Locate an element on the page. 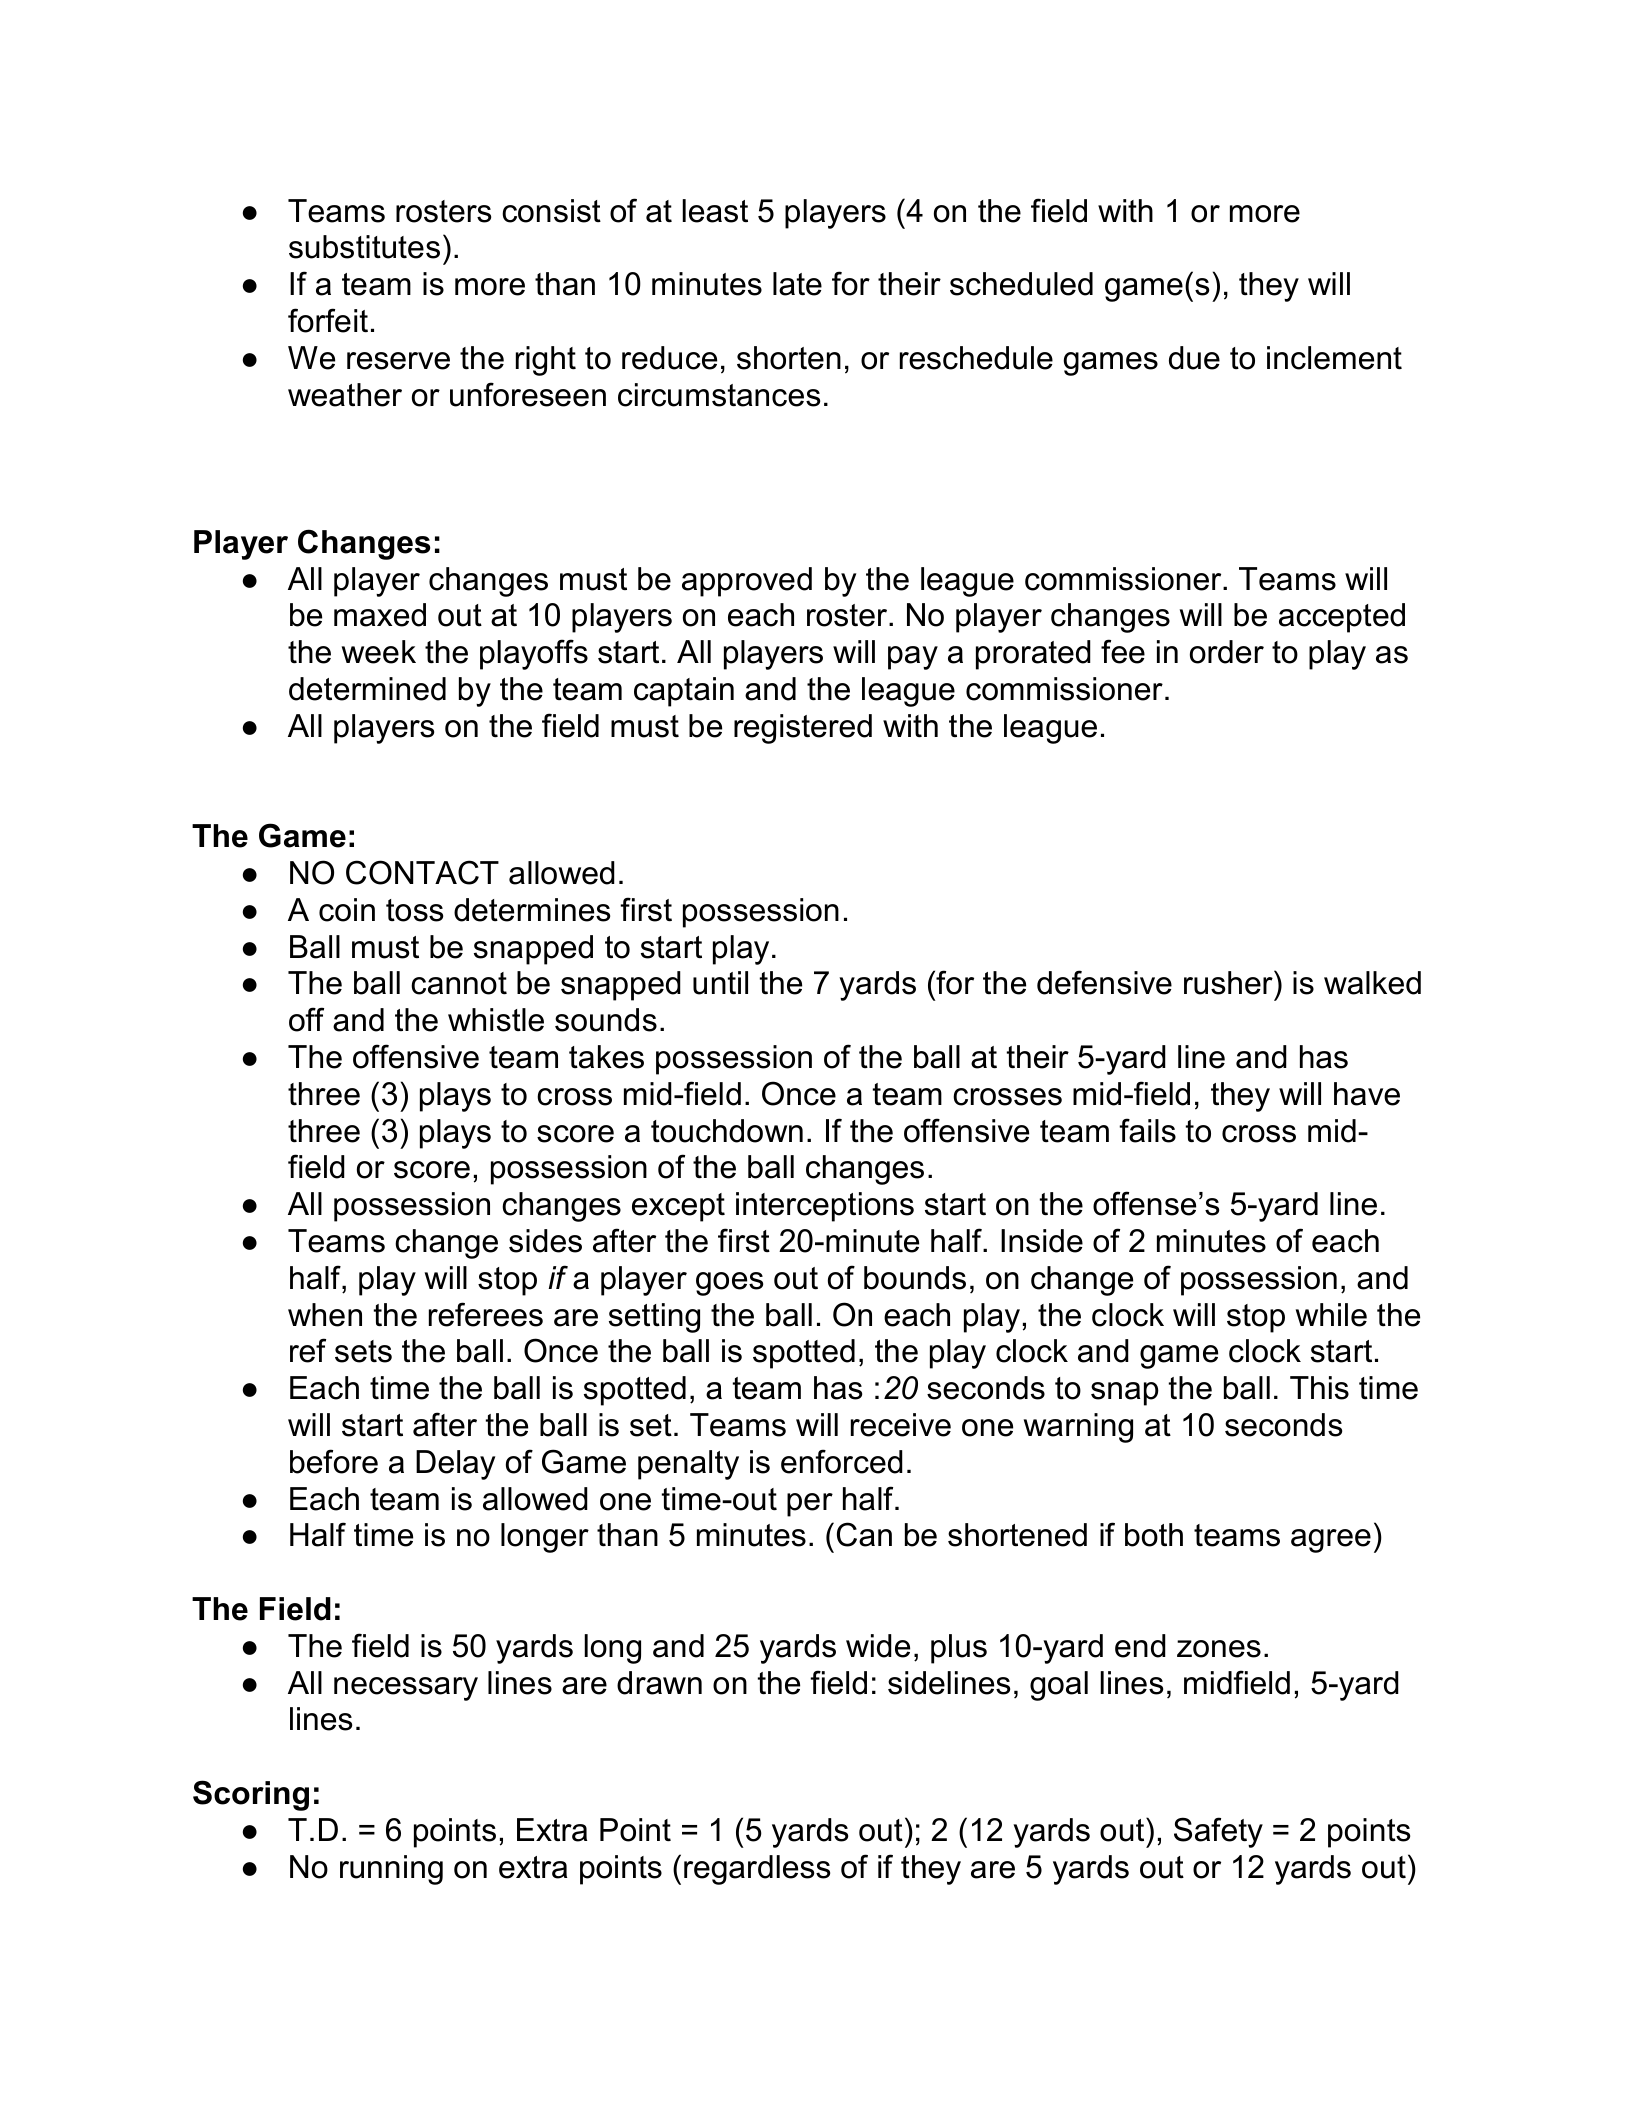 This page has width=1632, height=2112. registered is located at coordinates (803, 729).
